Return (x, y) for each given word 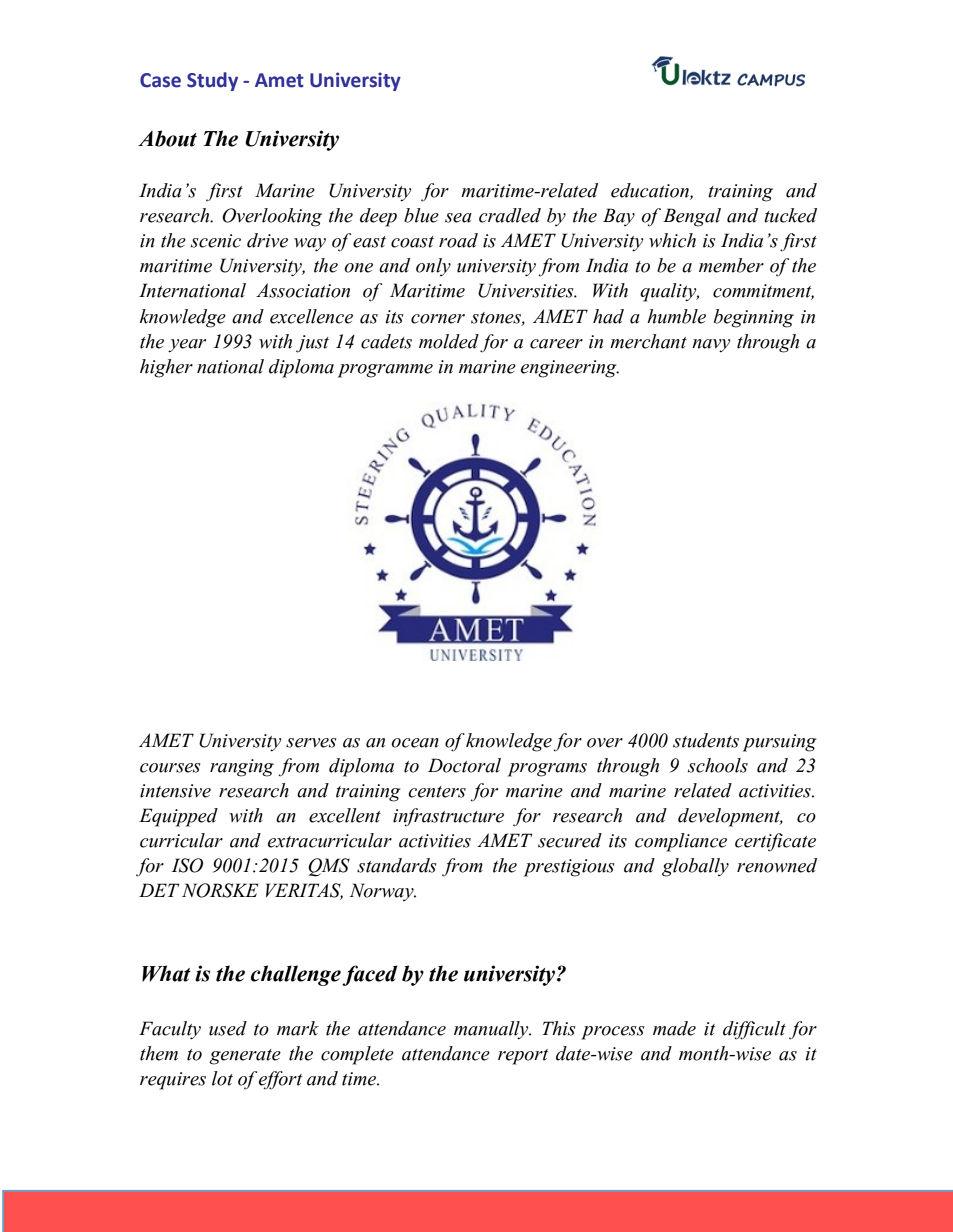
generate (245, 1057)
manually (492, 1030)
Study (212, 81)
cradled (510, 215)
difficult (754, 1030)
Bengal (692, 217)
